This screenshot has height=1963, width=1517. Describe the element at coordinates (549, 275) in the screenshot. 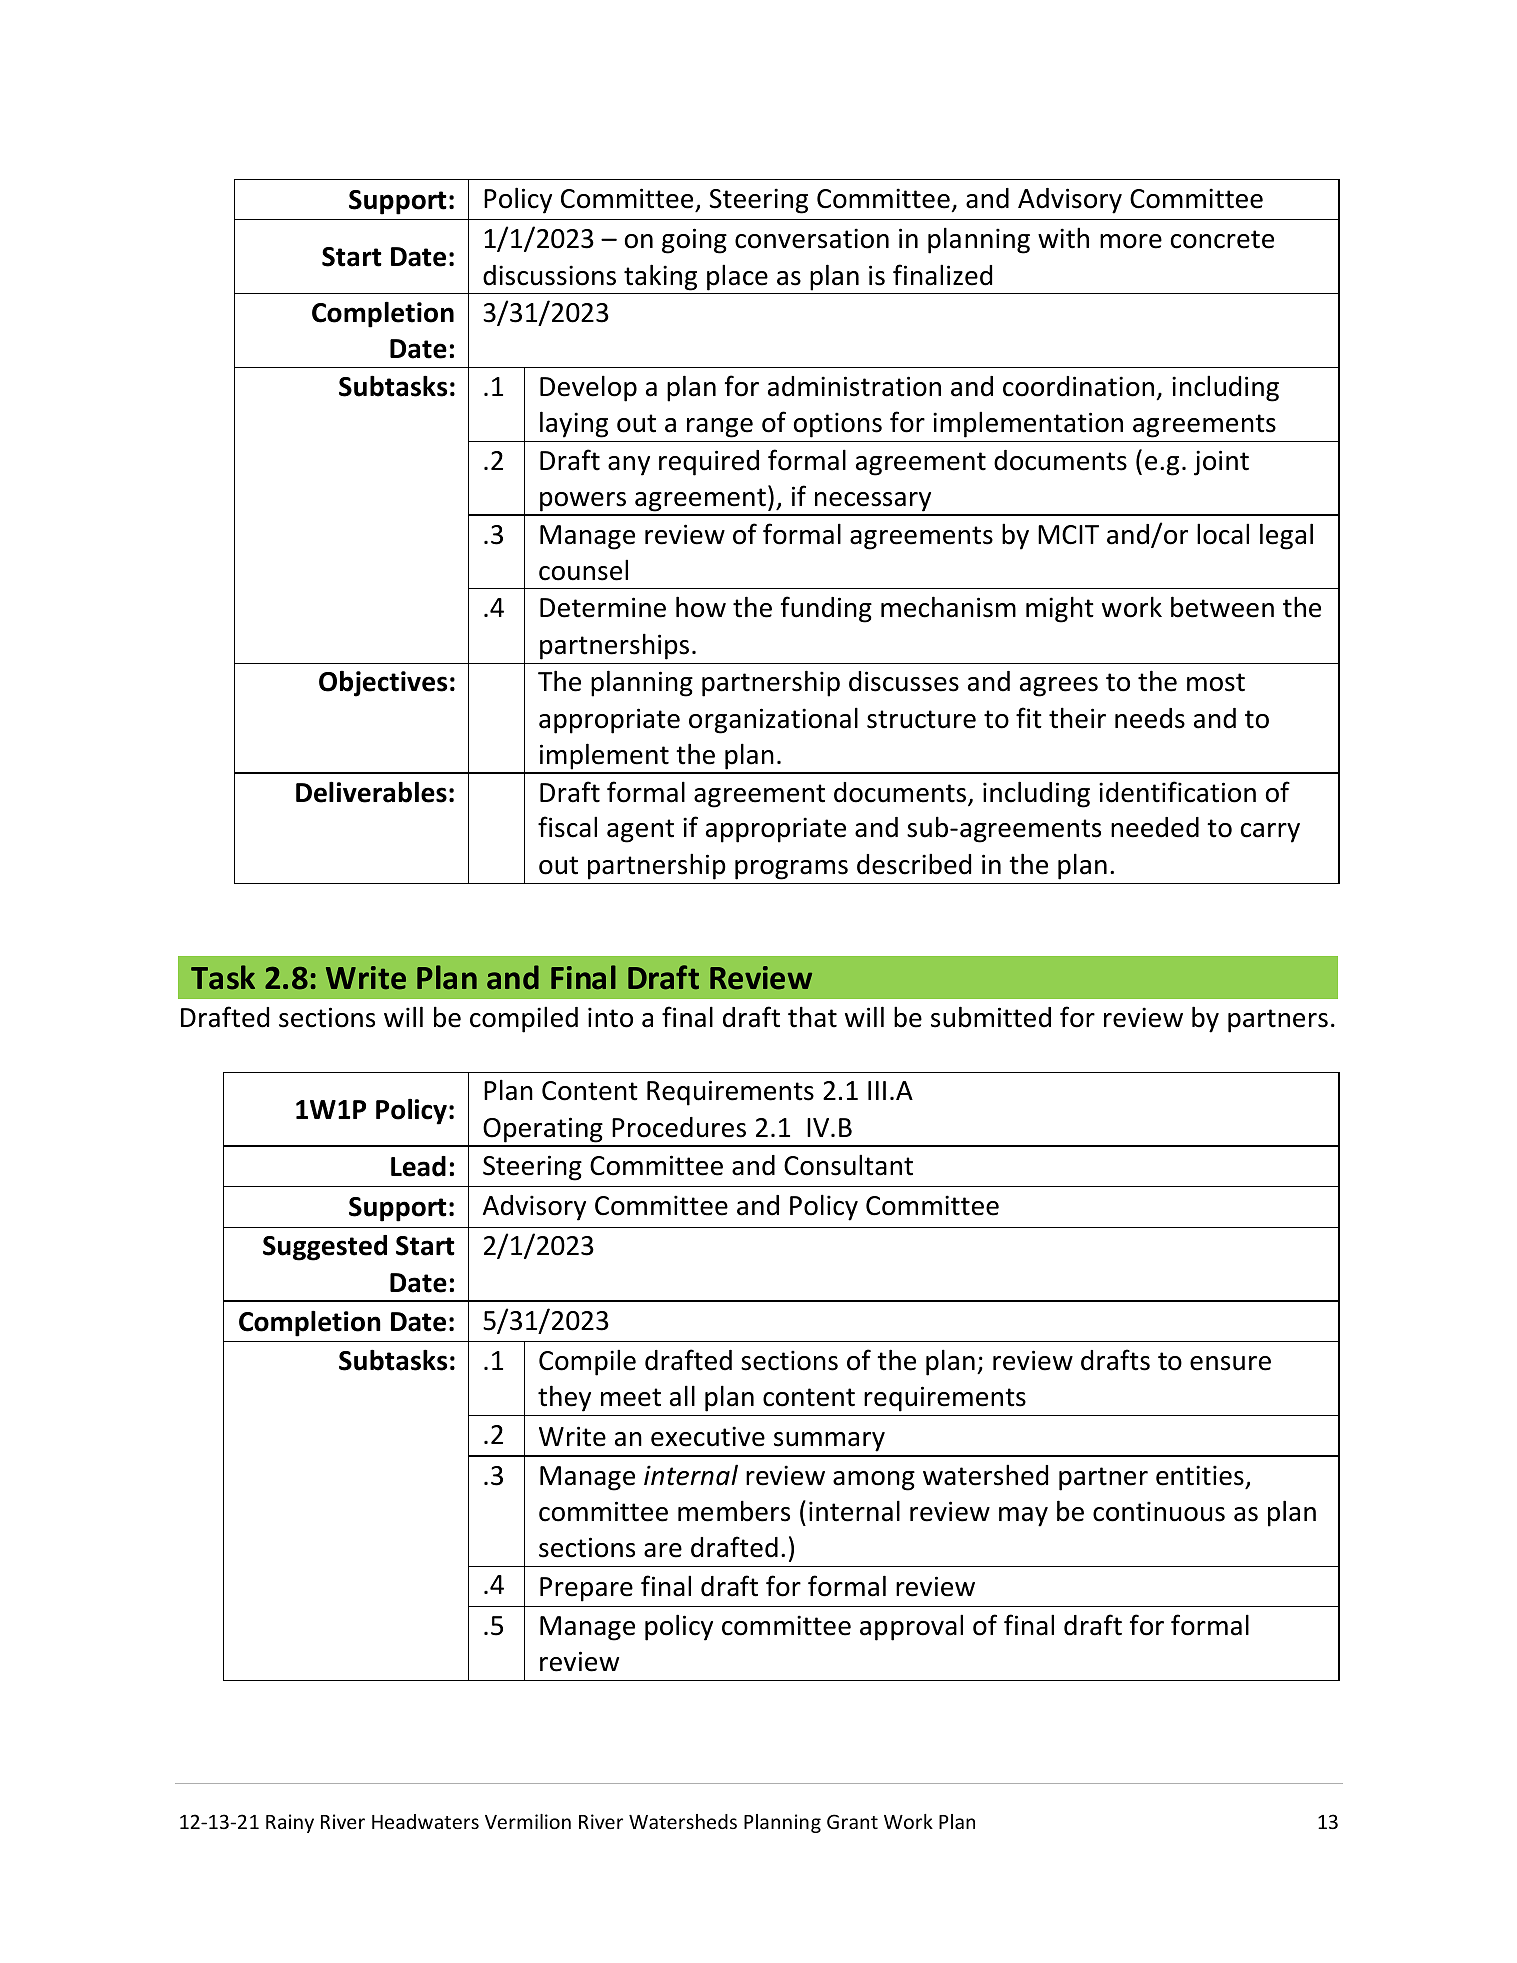

I see `discussions` at that location.
